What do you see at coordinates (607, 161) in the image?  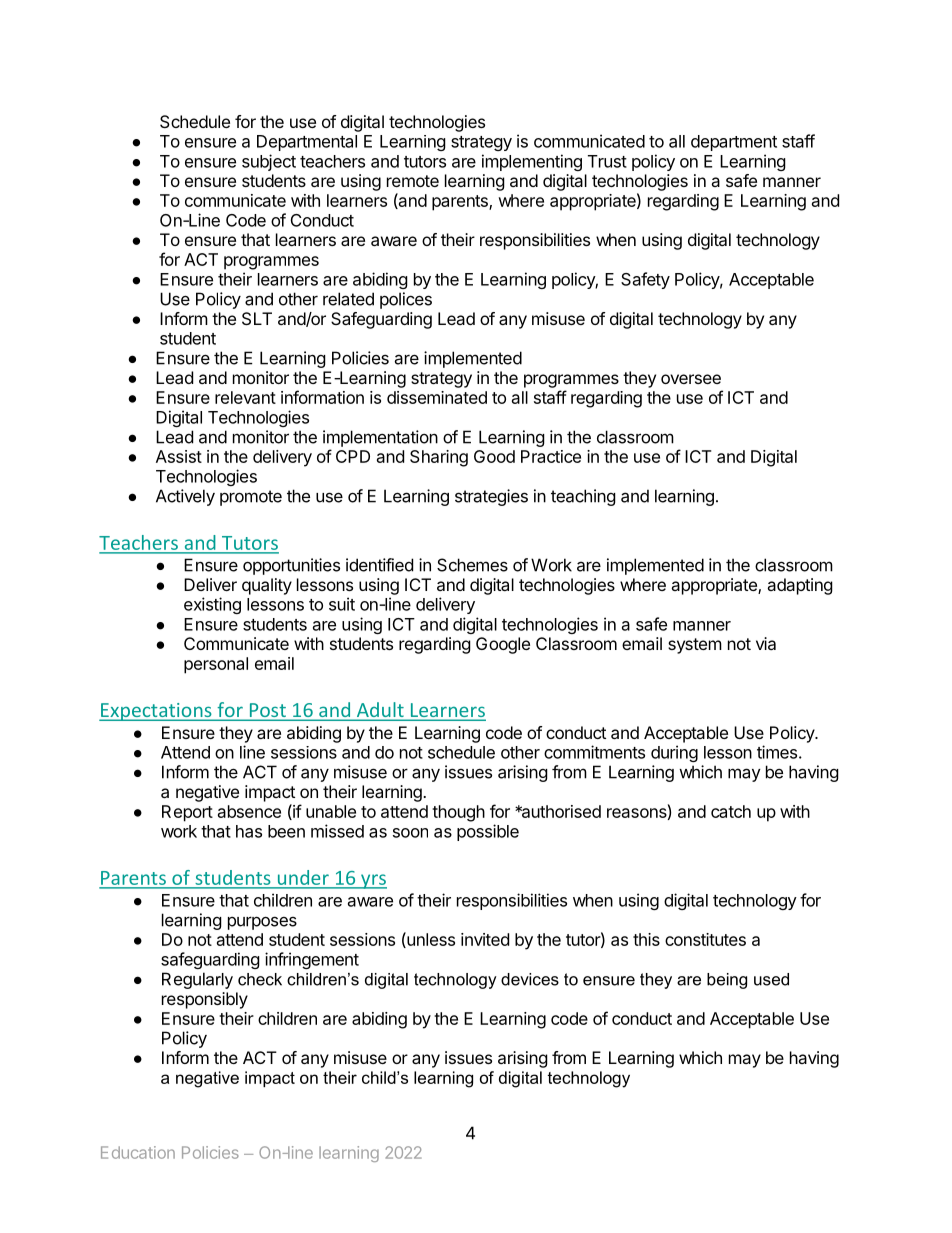 I see `Trust` at bounding box center [607, 161].
